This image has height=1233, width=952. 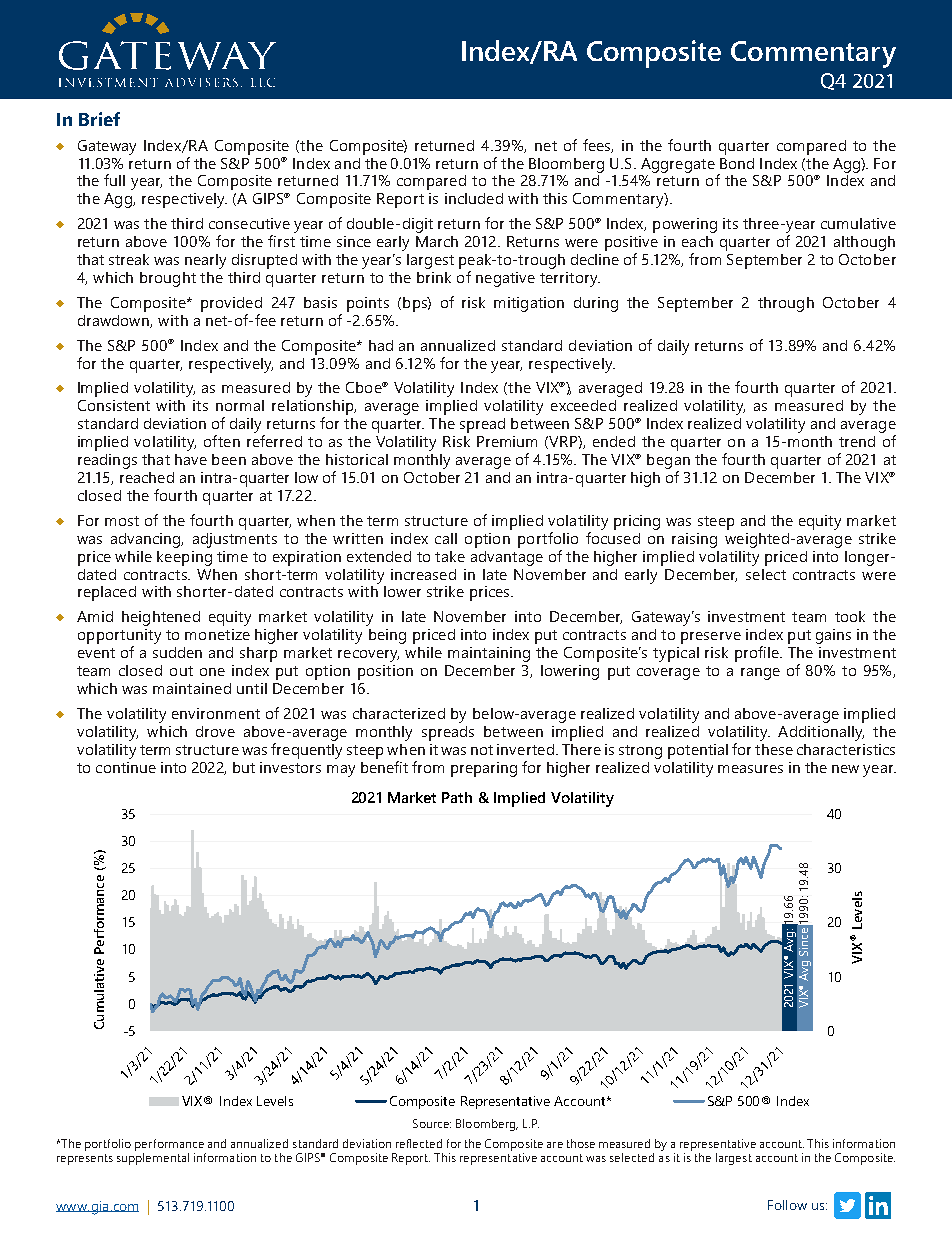 What do you see at coordinates (737, 163) in the image?
I see `Bond` at bounding box center [737, 163].
